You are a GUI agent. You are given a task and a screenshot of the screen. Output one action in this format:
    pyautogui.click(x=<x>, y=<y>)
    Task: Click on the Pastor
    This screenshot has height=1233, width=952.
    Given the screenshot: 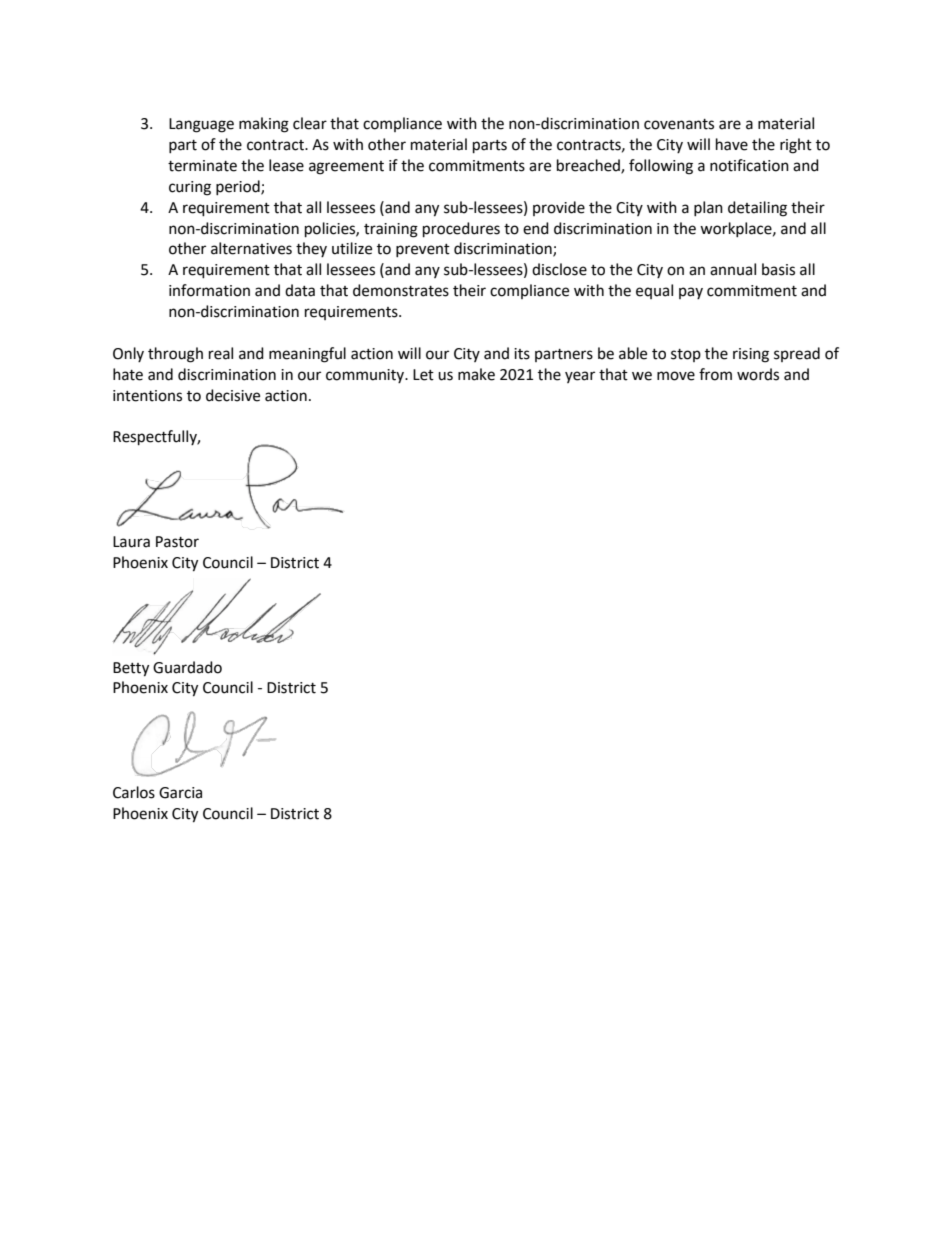 What is the action you would take?
    pyautogui.click(x=177, y=542)
